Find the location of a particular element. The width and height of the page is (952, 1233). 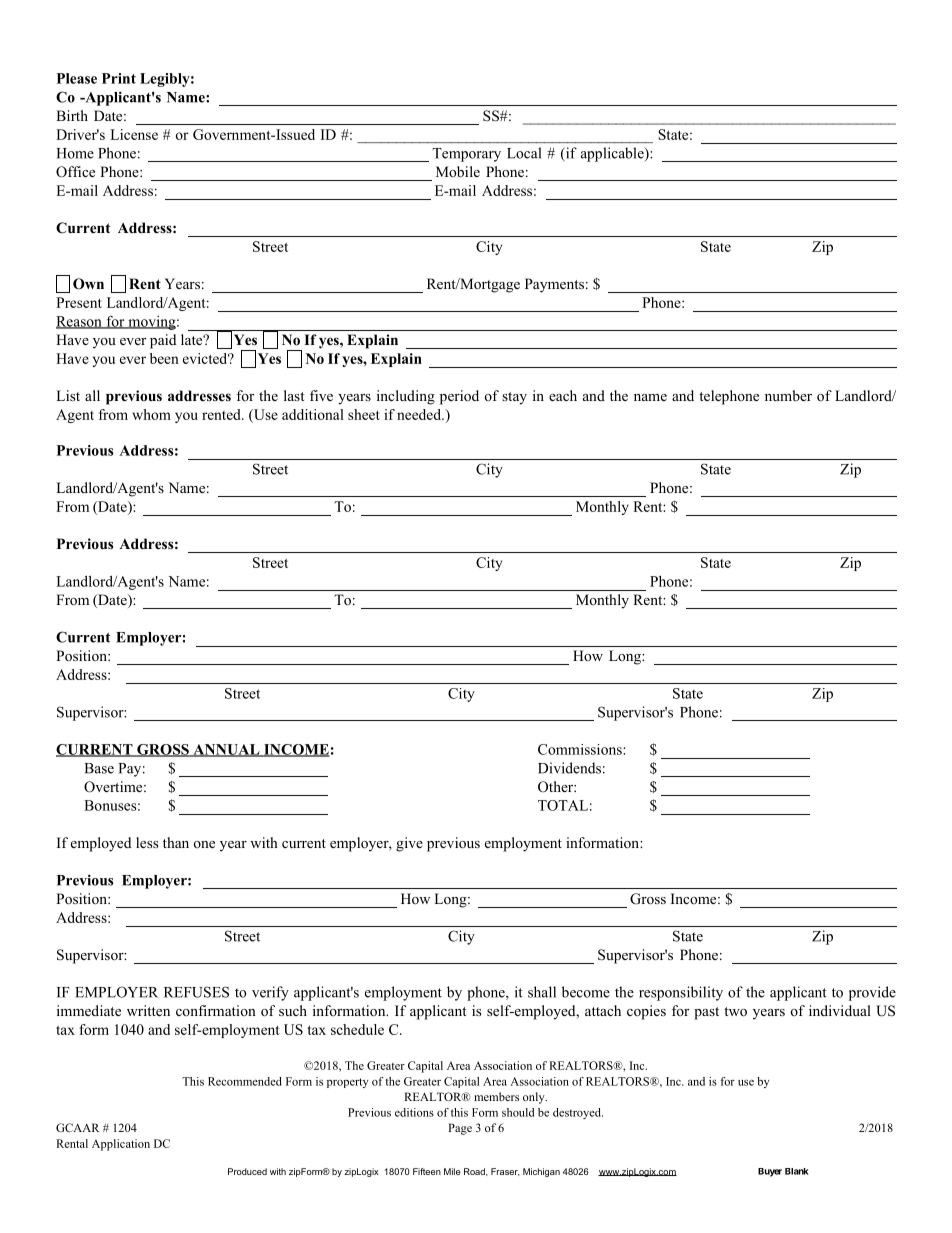

than is located at coordinates (176, 842).
